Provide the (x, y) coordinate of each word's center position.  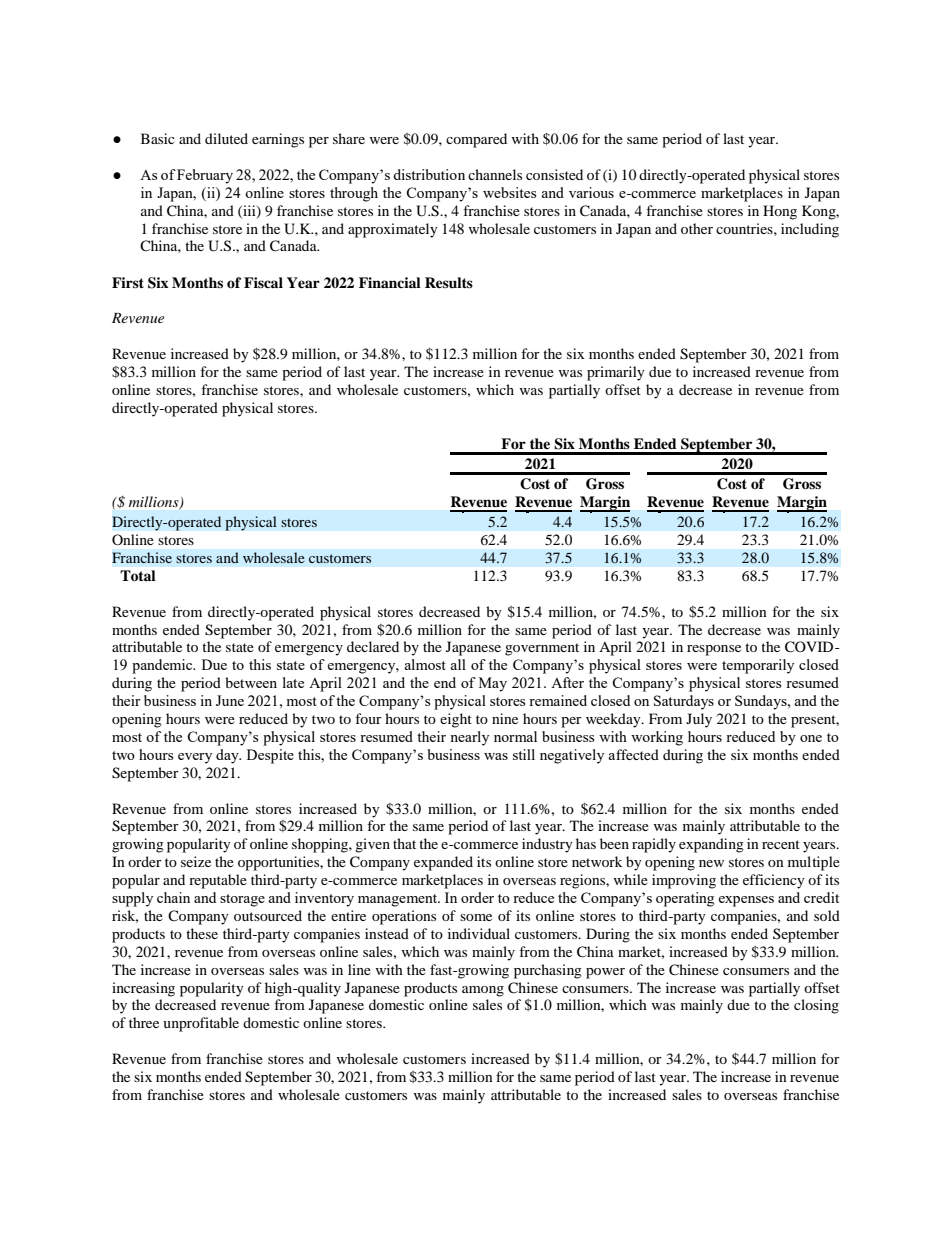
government (542, 649)
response (714, 650)
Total (138, 576)
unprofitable (201, 1024)
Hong (780, 212)
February (205, 176)
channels (495, 174)
